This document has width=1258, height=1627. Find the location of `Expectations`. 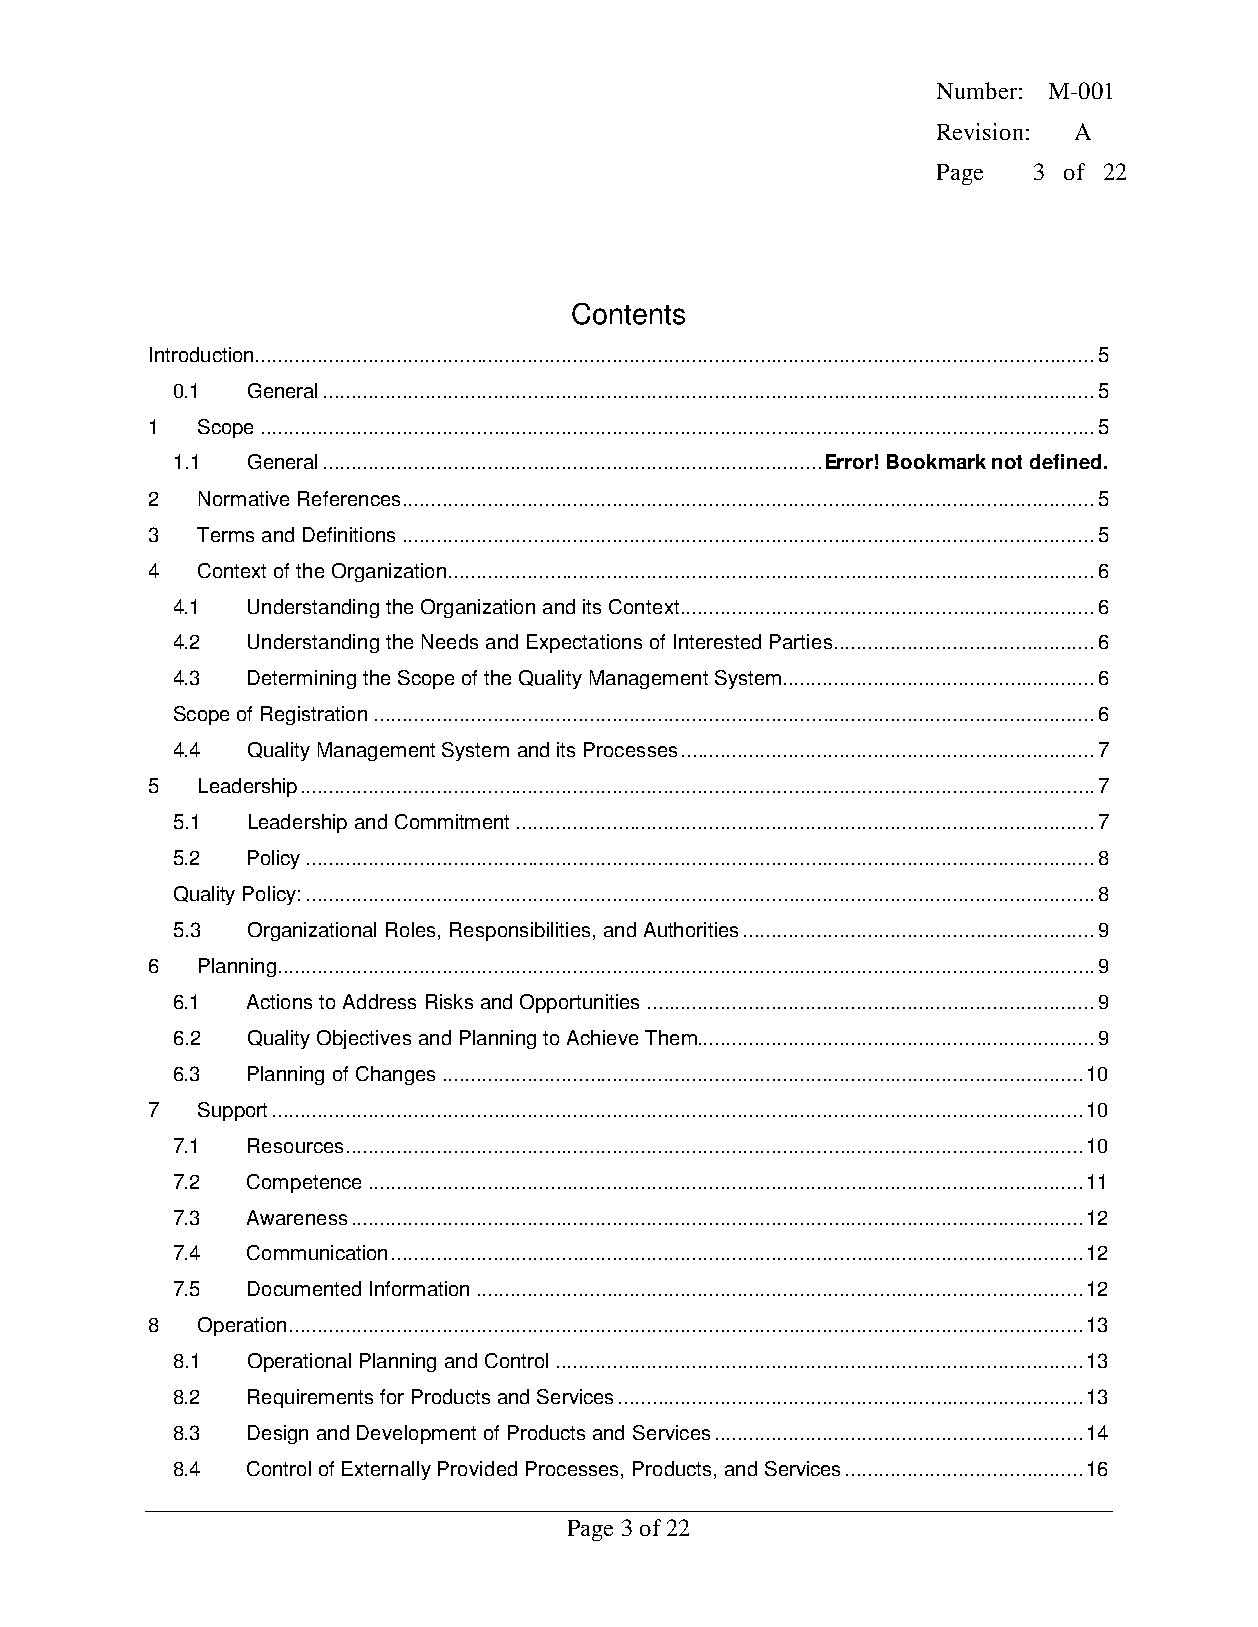

Expectations is located at coordinates (584, 643).
